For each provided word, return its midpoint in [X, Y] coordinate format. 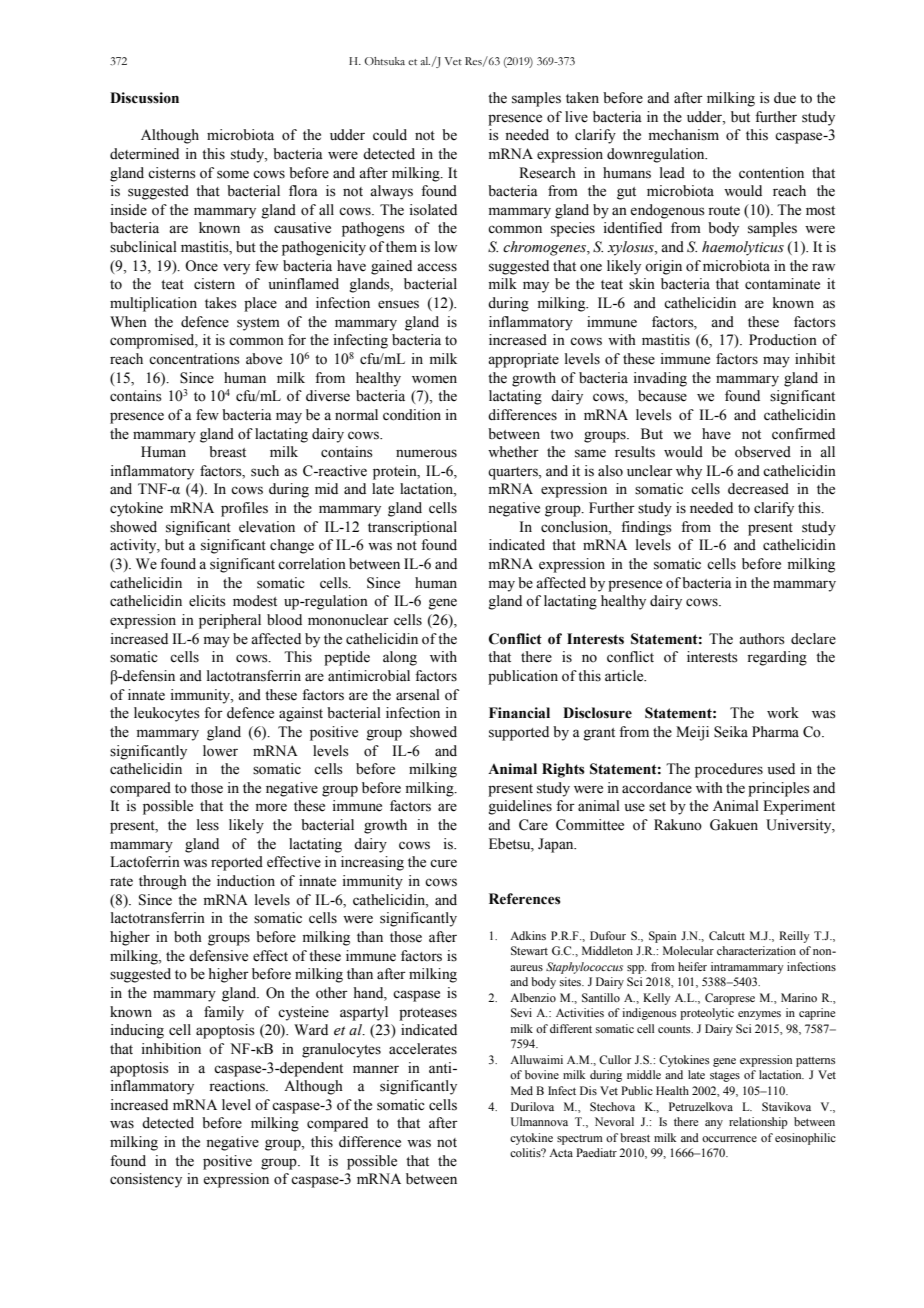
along [400, 658]
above [264, 359]
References [525, 899]
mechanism [684, 135]
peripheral [230, 621]
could [390, 135]
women [434, 379]
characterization [756, 950]
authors [762, 639]
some [233, 174]
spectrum [580, 1140]
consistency [146, 1180]
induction [246, 881]
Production [783, 340]
